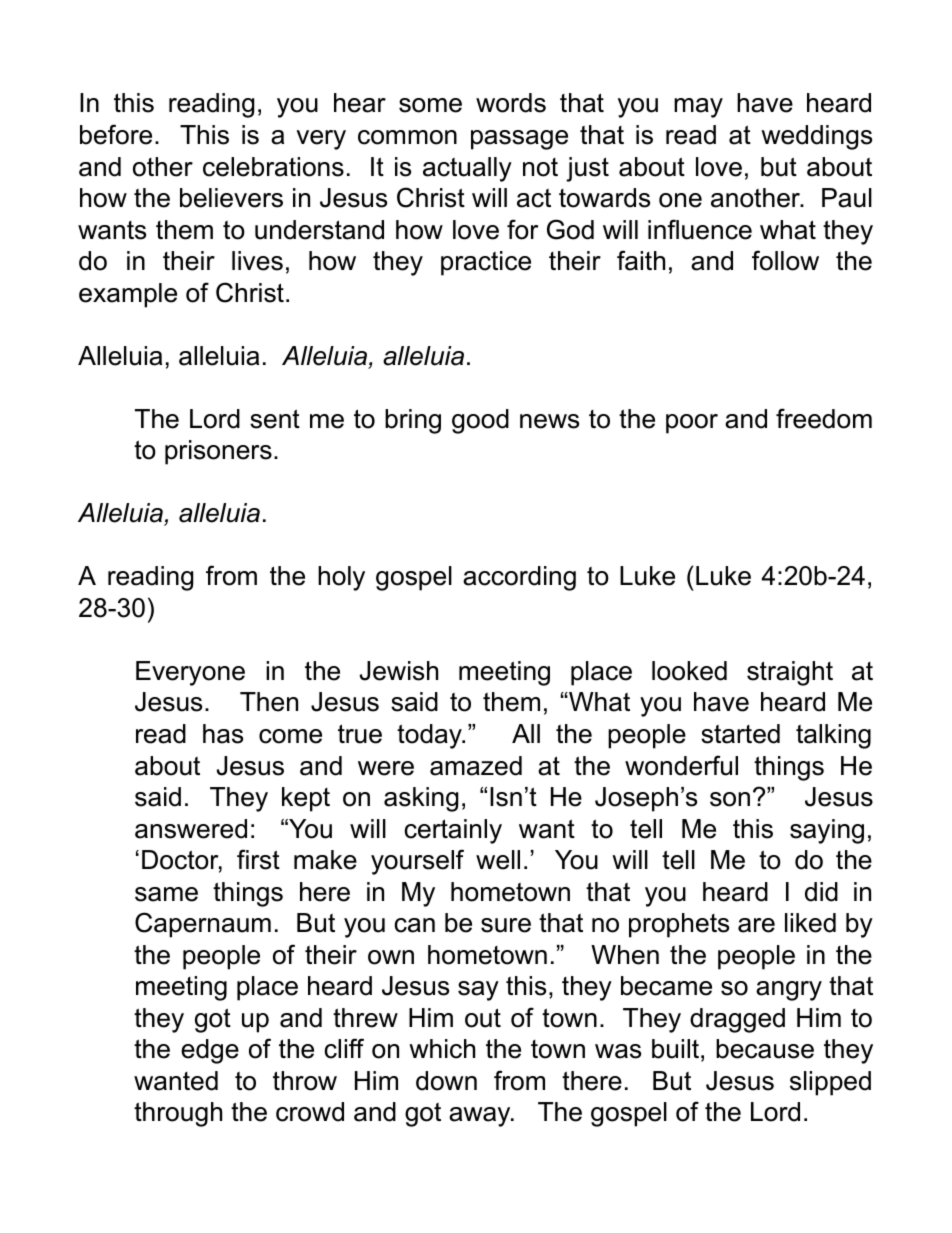  I want to click on same, so click(166, 894).
